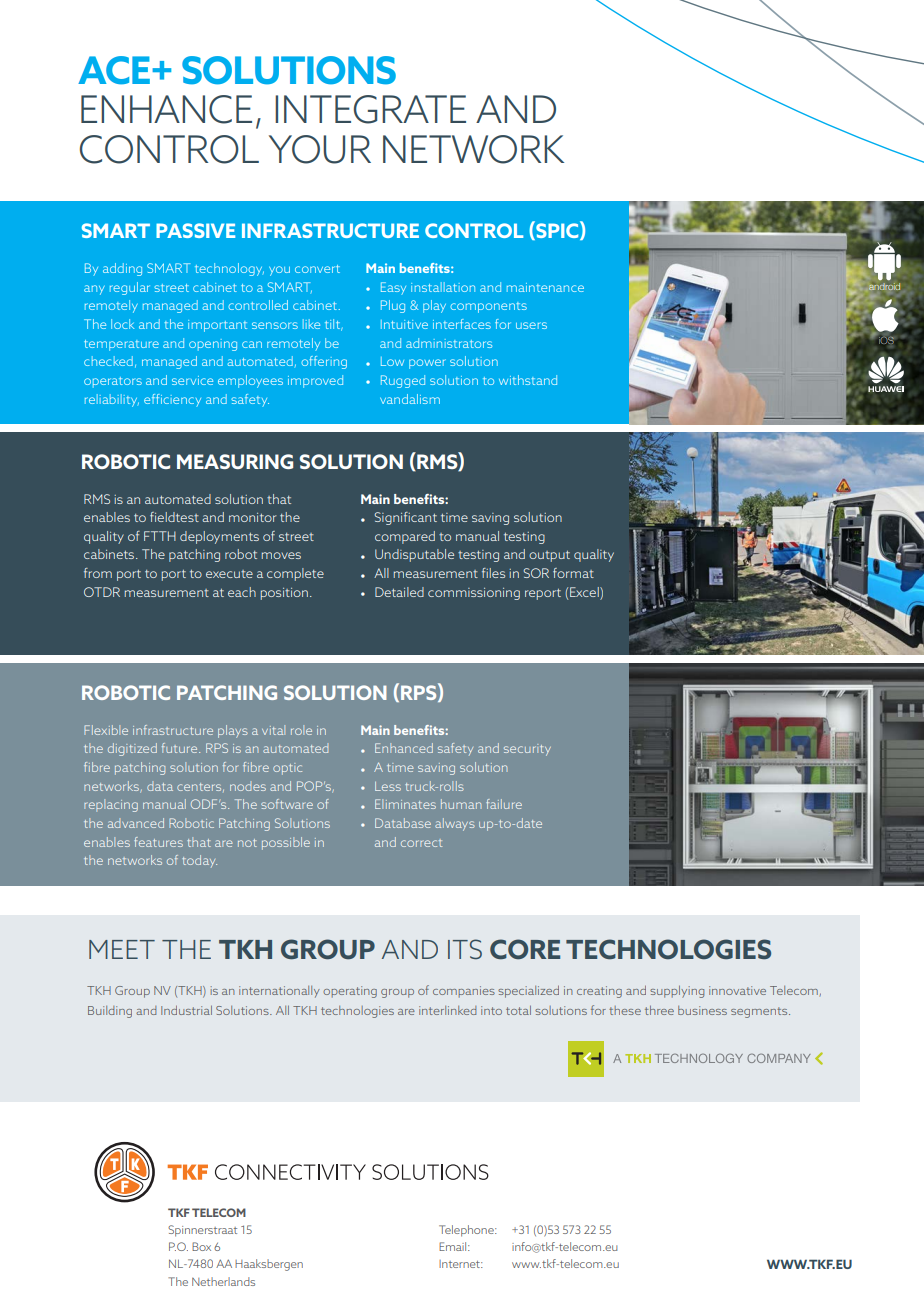 Image resolution: width=924 pixels, height=1308 pixels. I want to click on withstand, so click(528, 380).
